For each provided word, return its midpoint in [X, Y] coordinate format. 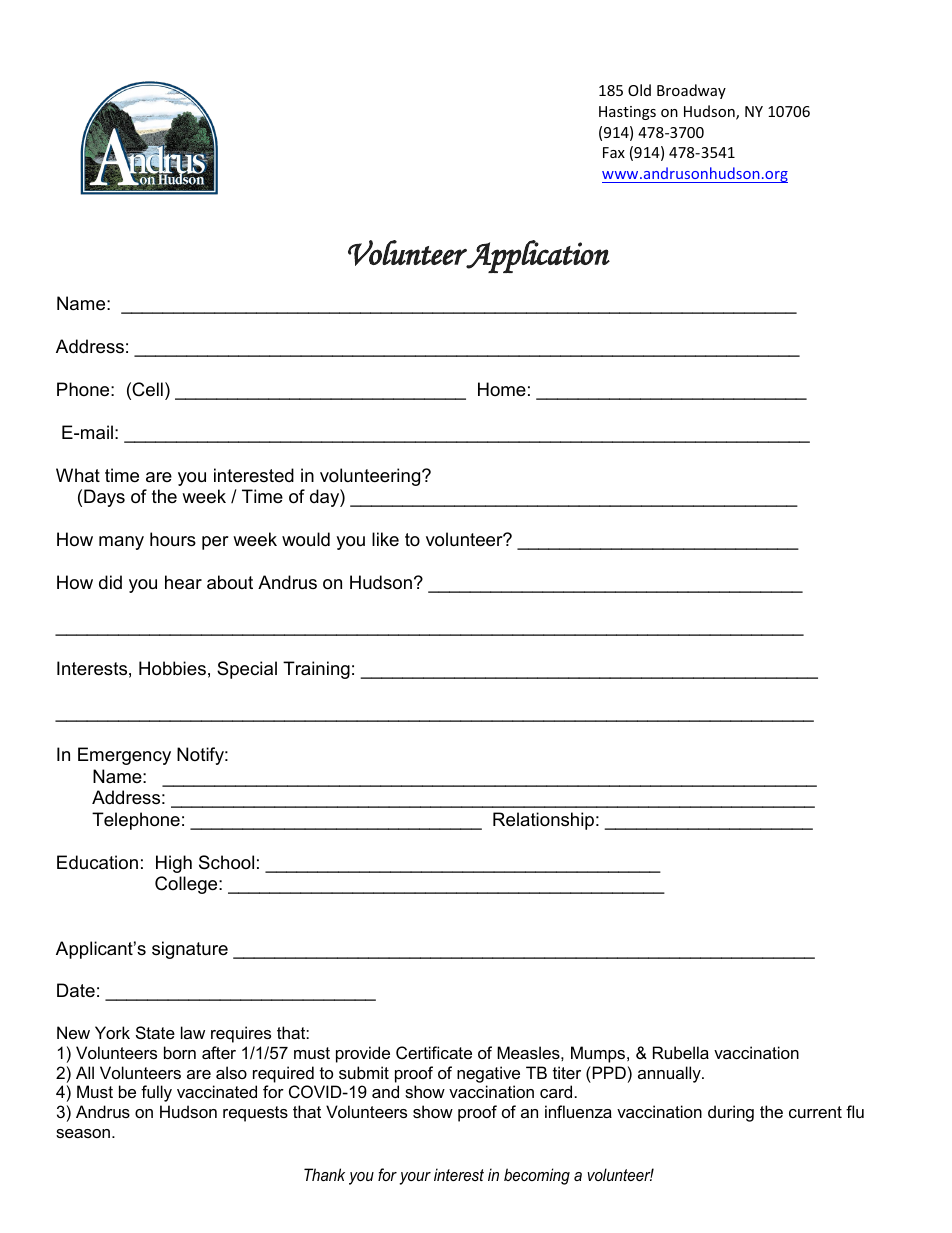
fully [156, 1093]
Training [316, 670]
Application [538, 256]
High [174, 864]
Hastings [627, 113]
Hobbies [172, 668]
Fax [614, 152]
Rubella [681, 1052]
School [226, 862]
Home [502, 389]
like [385, 539]
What [78, 475]
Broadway [691, 91]
